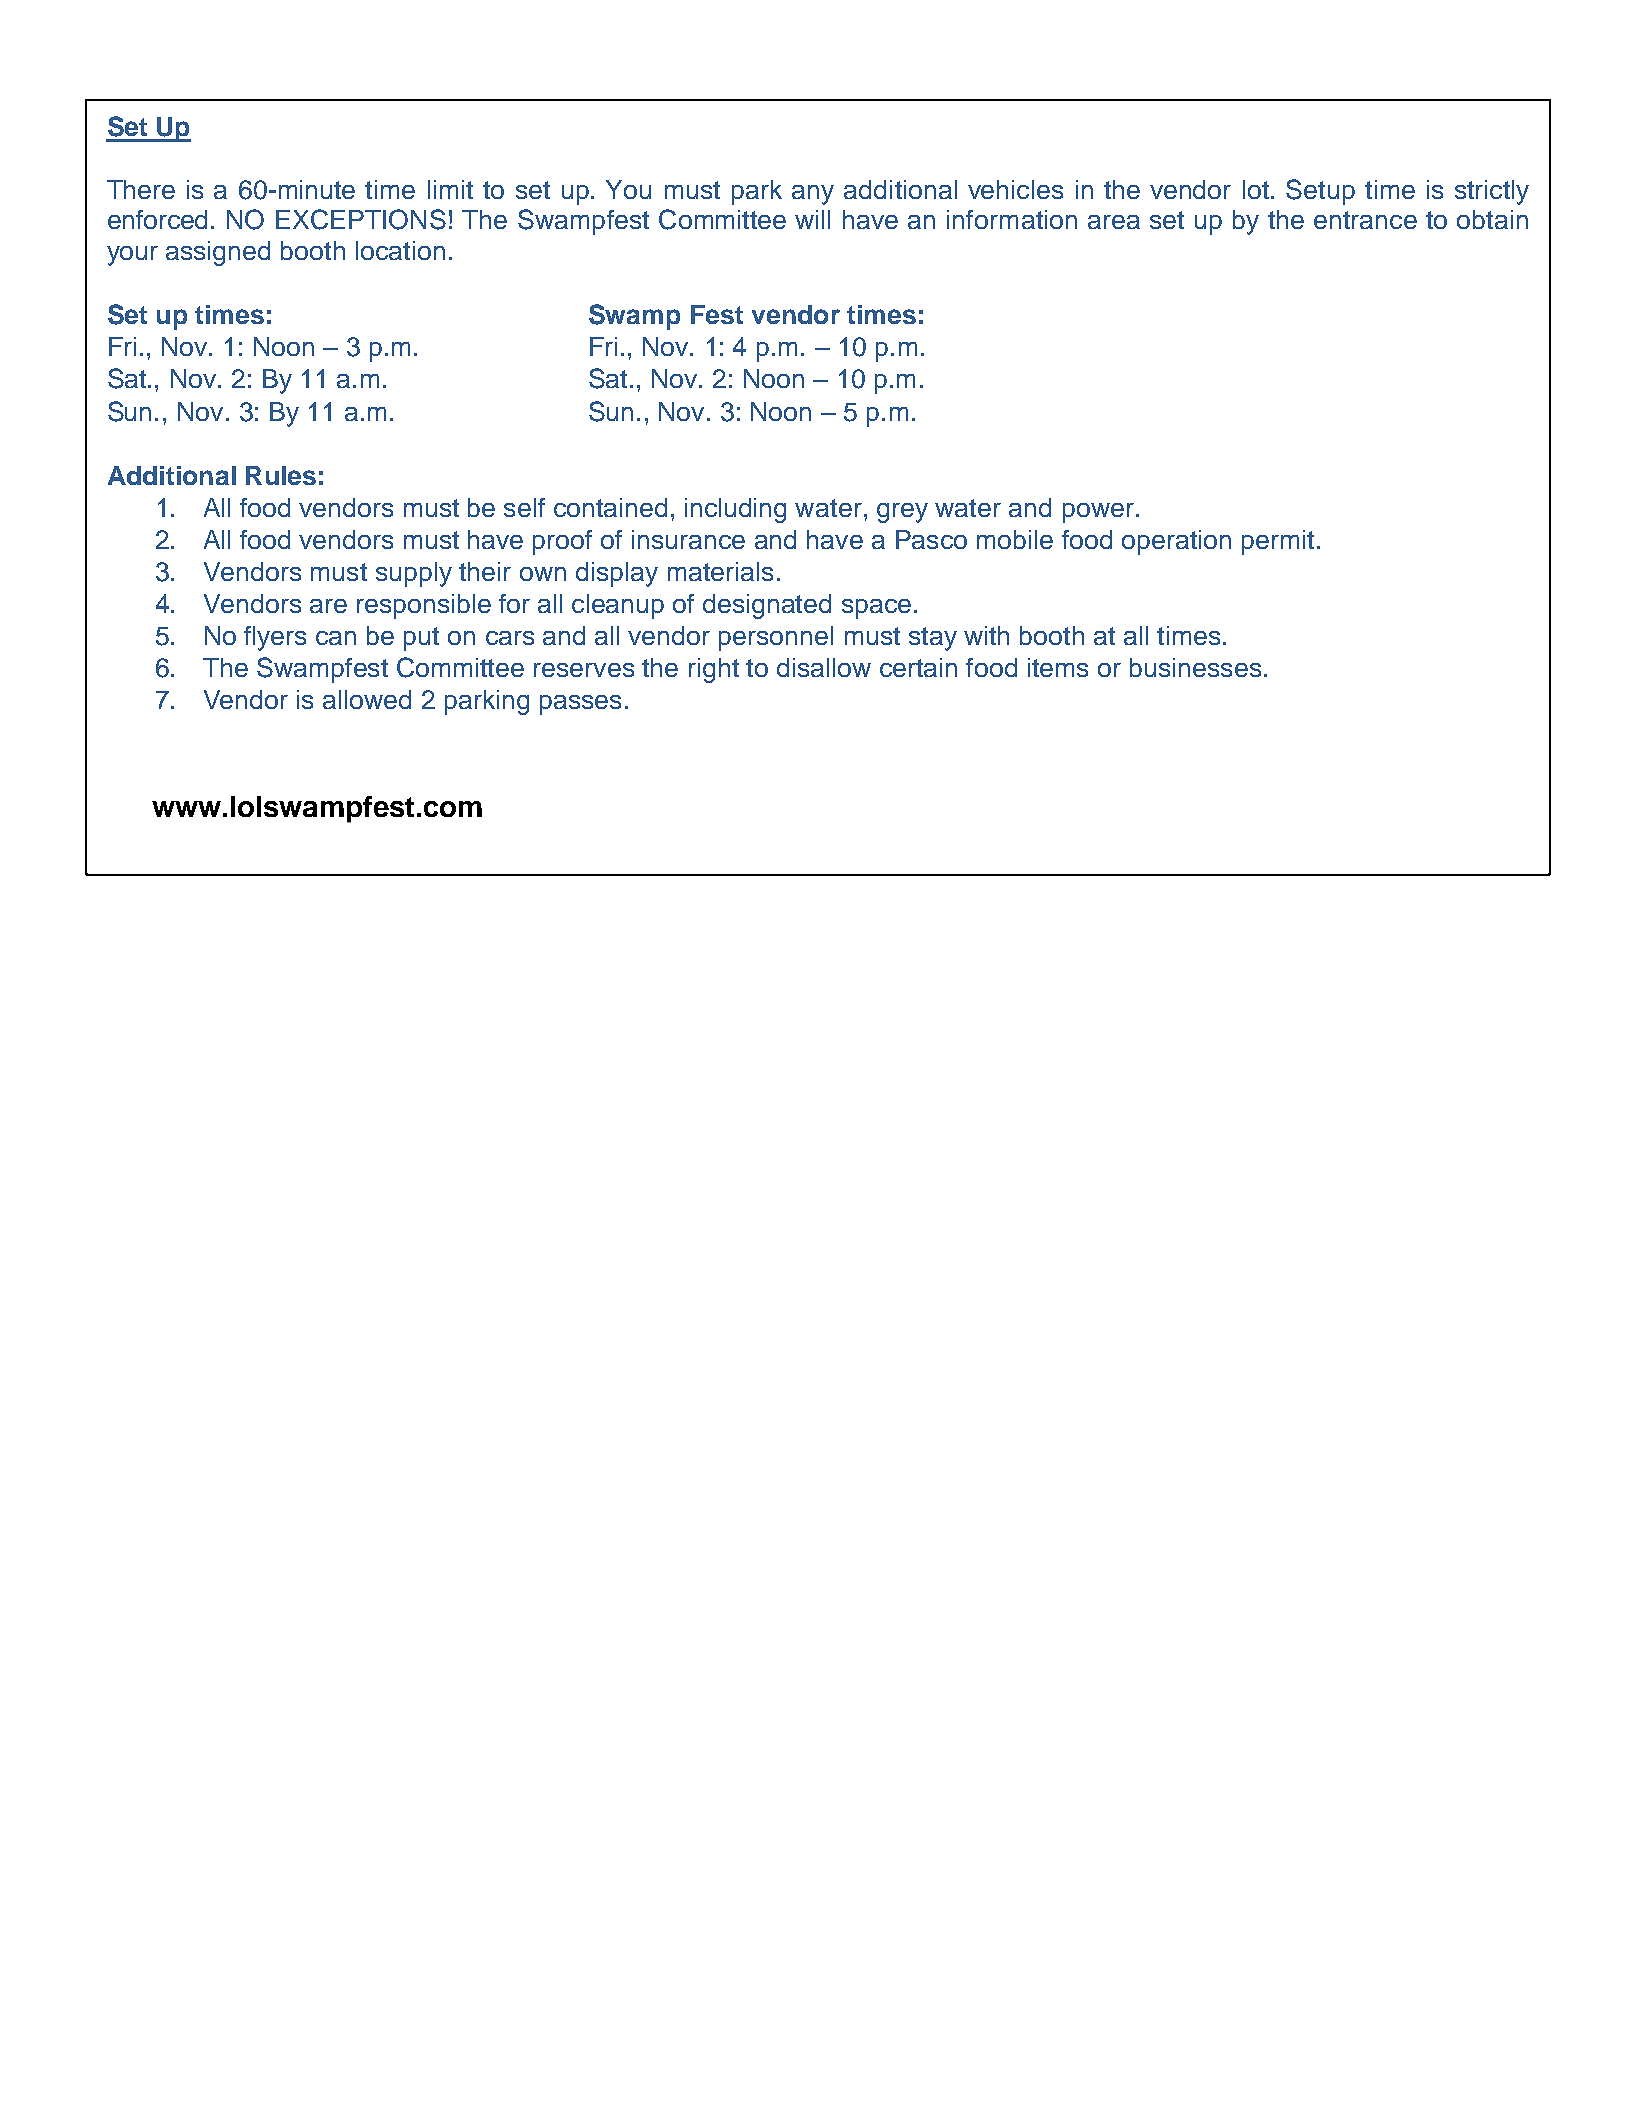 Image resolution: width=1636 pixels, height=2117 pixels. Describe the element at coordinates (361, 219) in the page. I see `EXCEPTIONS` at that location.
